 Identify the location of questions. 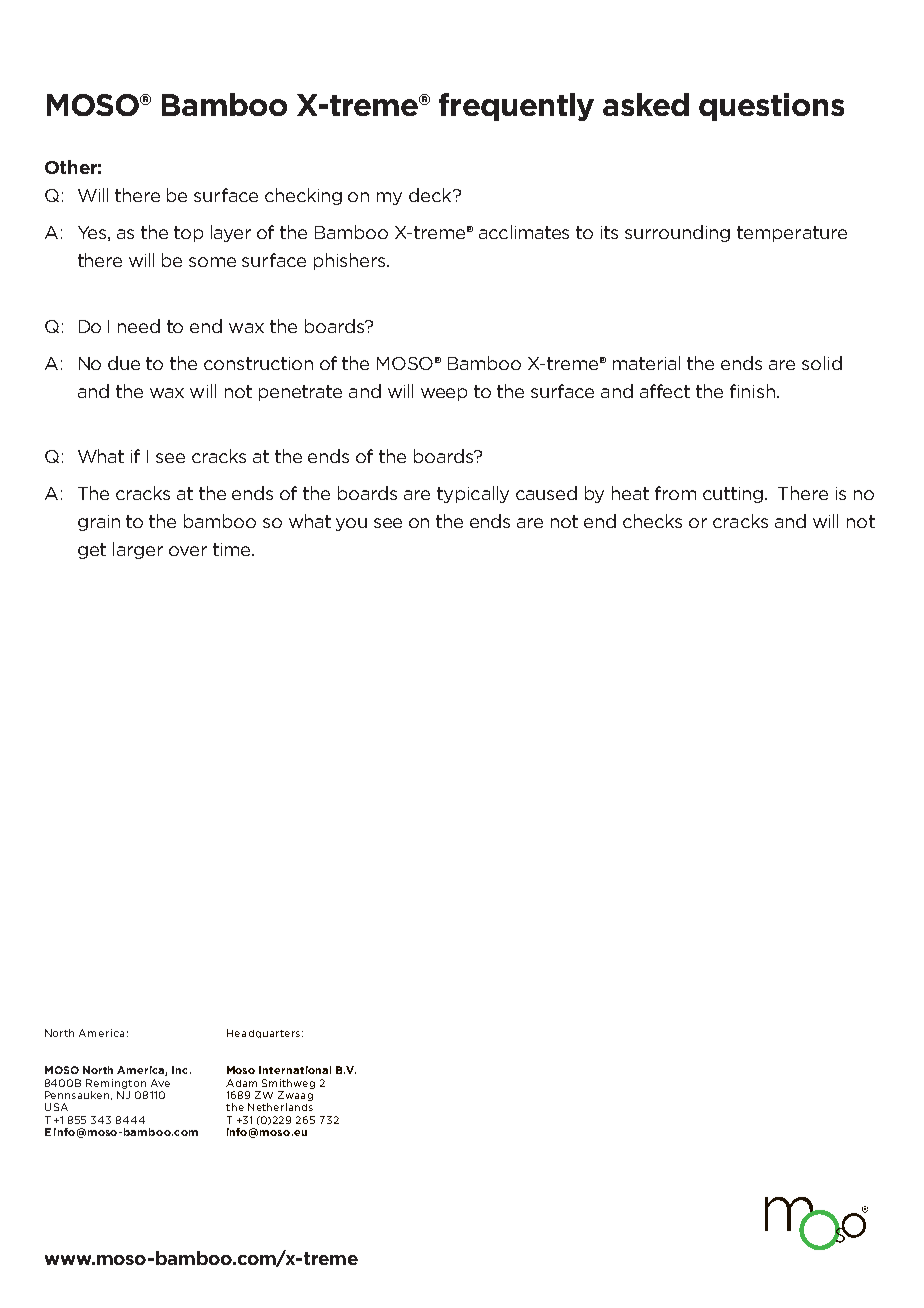
(771, 107).
